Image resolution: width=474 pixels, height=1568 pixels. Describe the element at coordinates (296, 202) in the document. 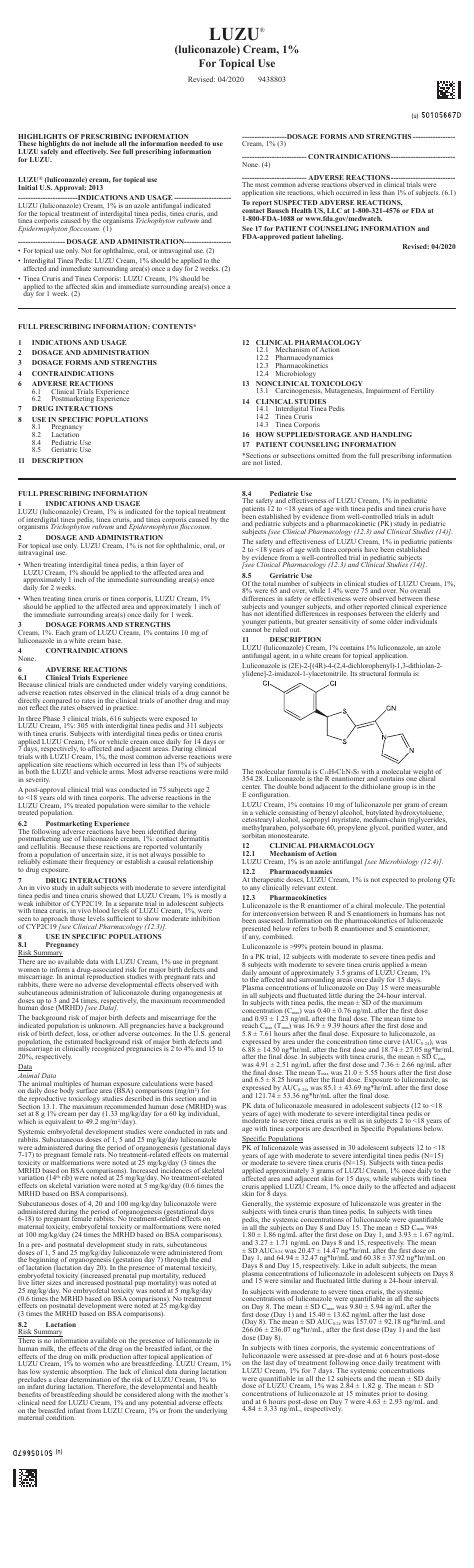

I see `SUSPECTED` at that location.
